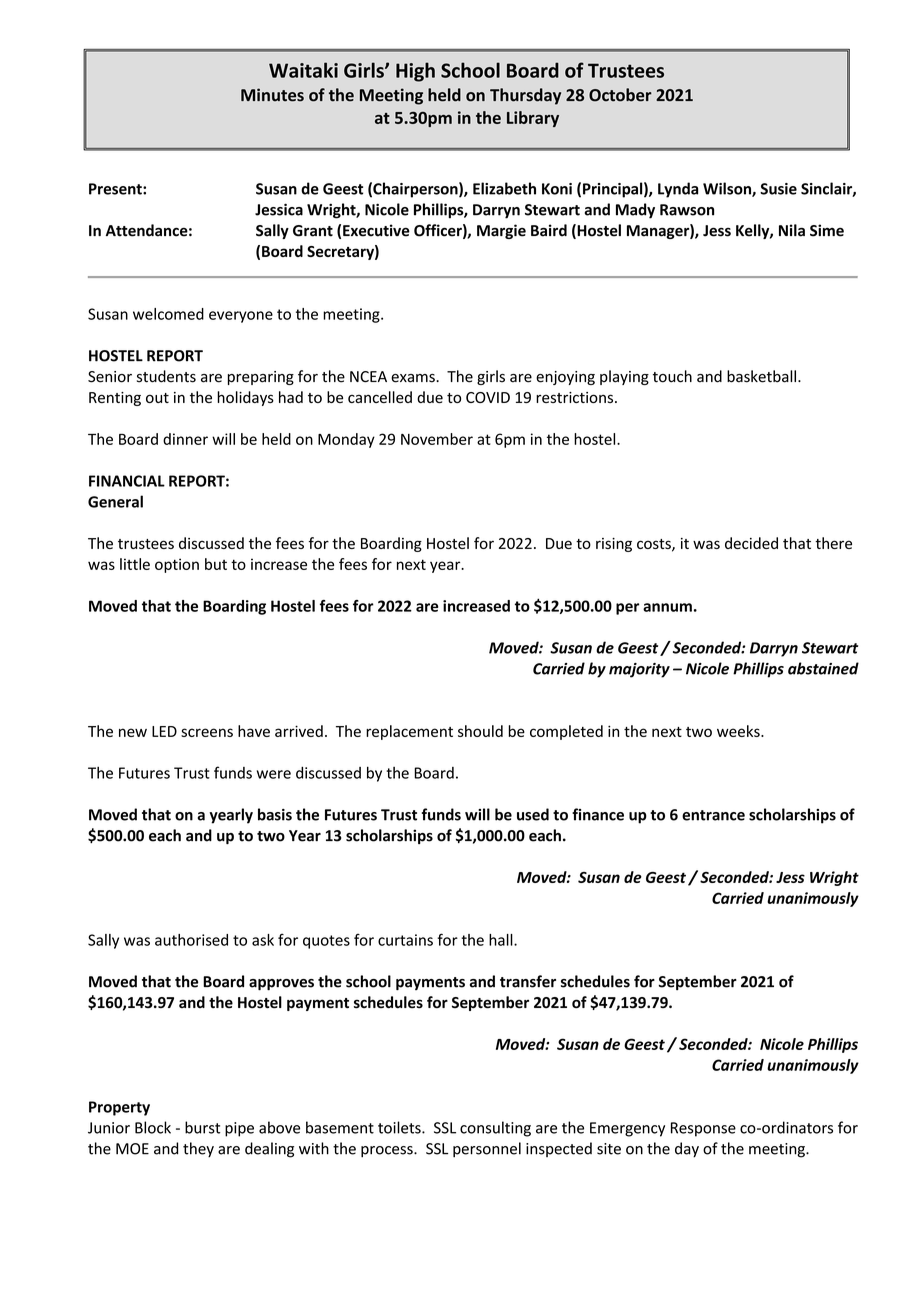 This screenshot has height=1308, width=924. I want to click on authorised, so click(191, 940).
